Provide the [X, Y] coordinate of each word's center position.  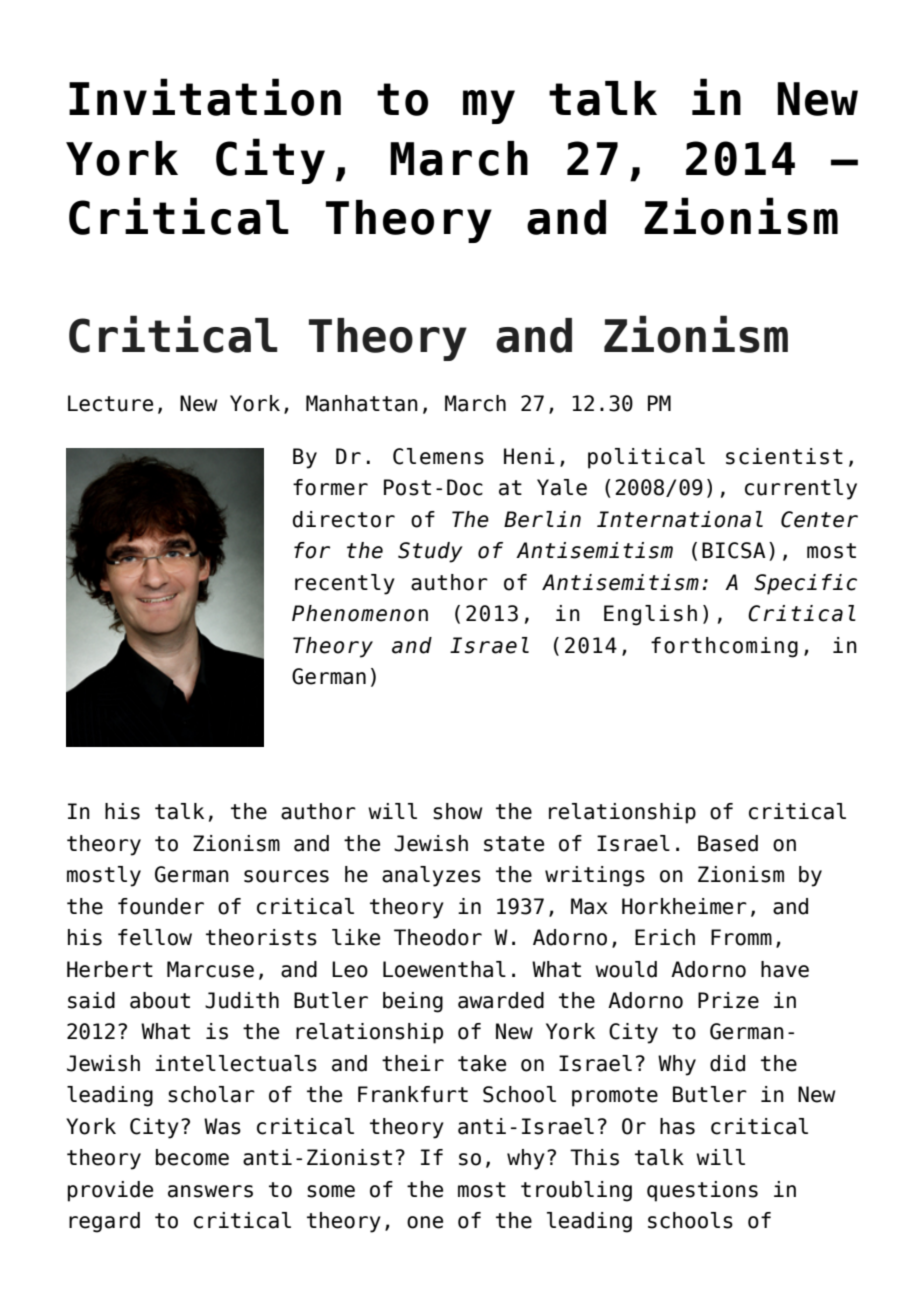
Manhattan [362, 403]
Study [430, 552]
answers [210, 1191]
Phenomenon [360, 613]
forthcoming [724, 647]
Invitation [205, 97]
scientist [784, 456]
